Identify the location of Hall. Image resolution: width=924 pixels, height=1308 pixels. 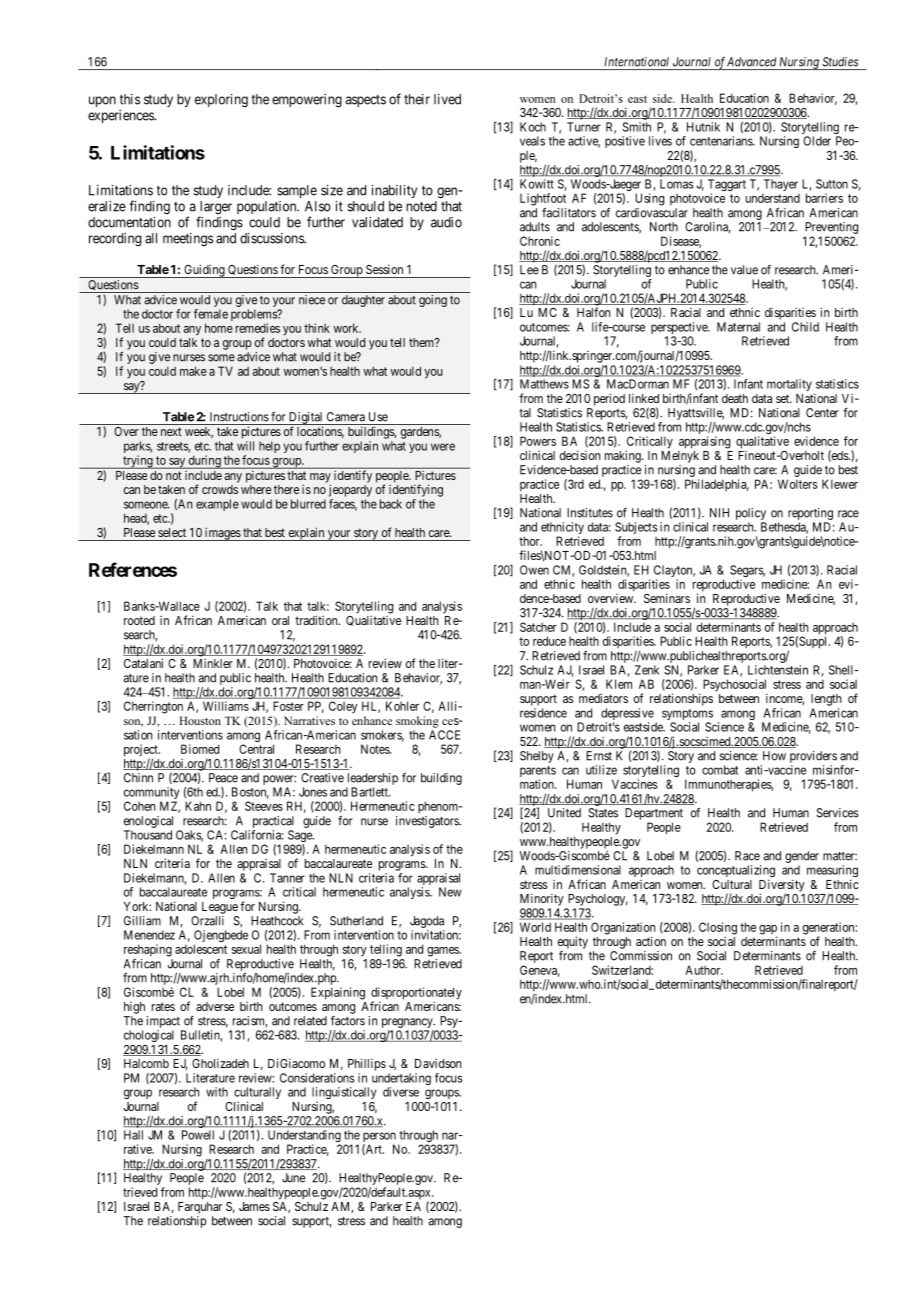
(133, 1135).
